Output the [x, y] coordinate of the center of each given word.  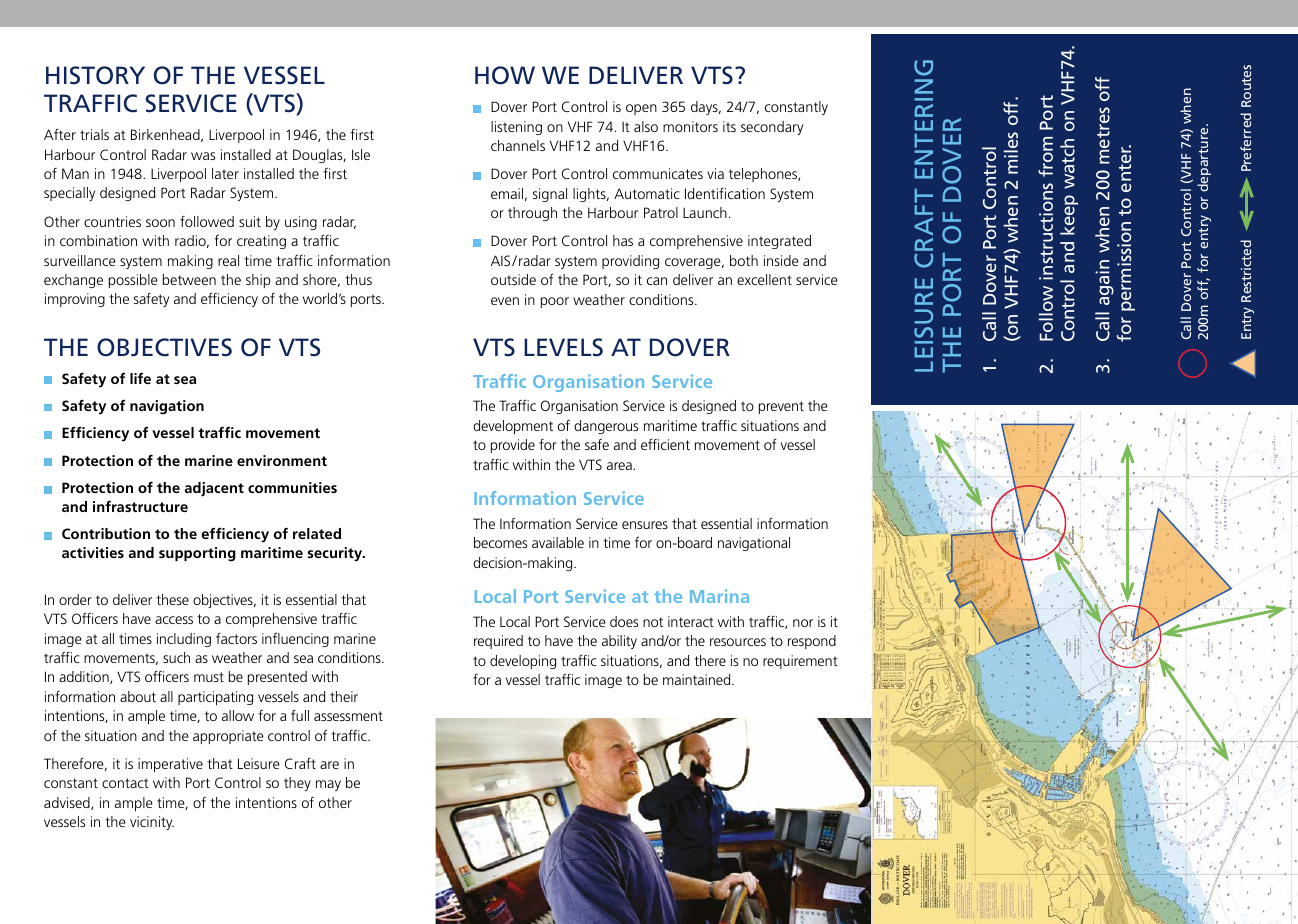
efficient [665, 444]
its [729, 126]
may [328, 785]
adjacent [214, 489]
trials [94, 134]
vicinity [152, 823]
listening [516, 128]
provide [513, 446]
